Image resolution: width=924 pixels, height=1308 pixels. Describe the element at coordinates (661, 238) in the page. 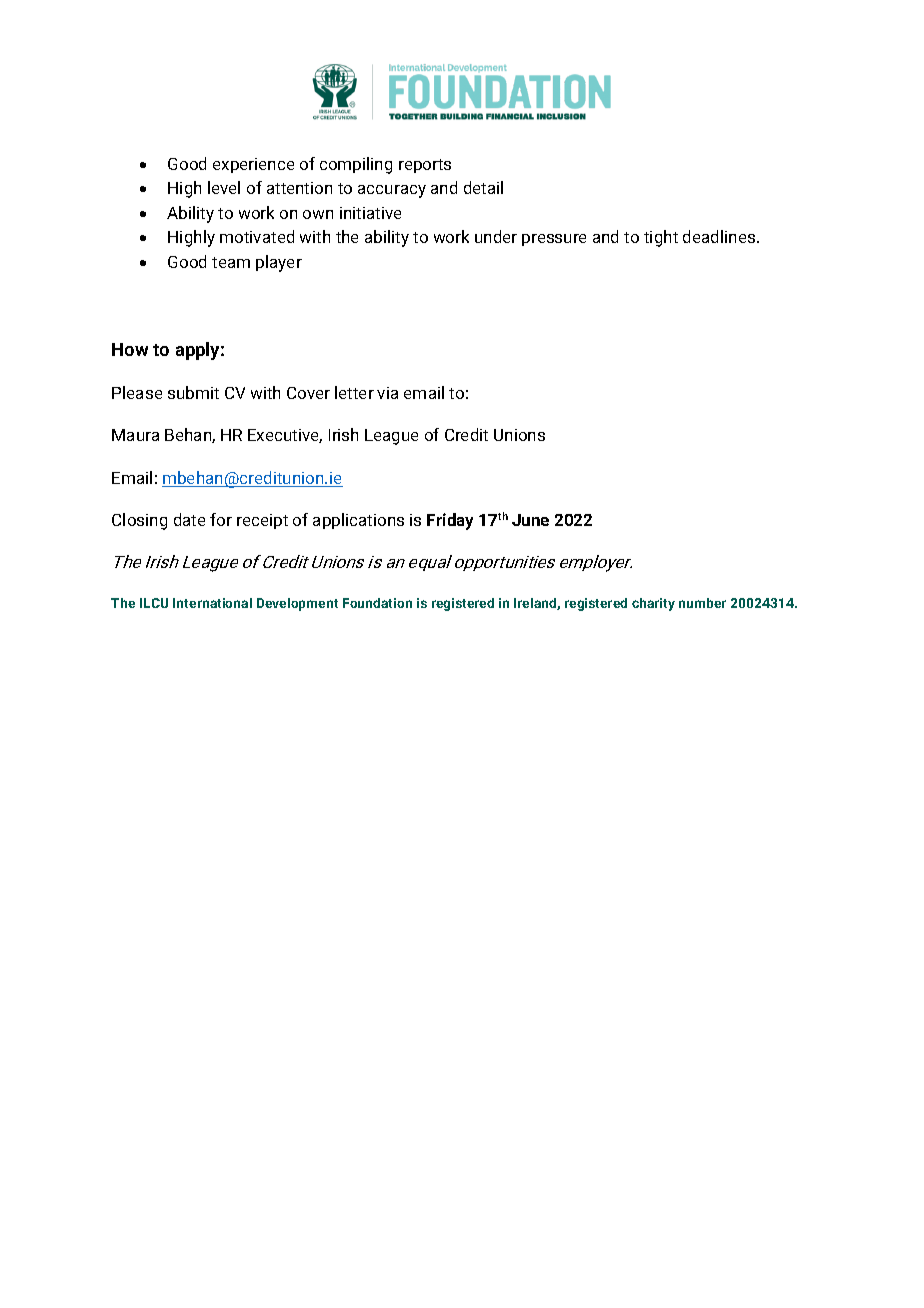

I see `tight` at that location.
